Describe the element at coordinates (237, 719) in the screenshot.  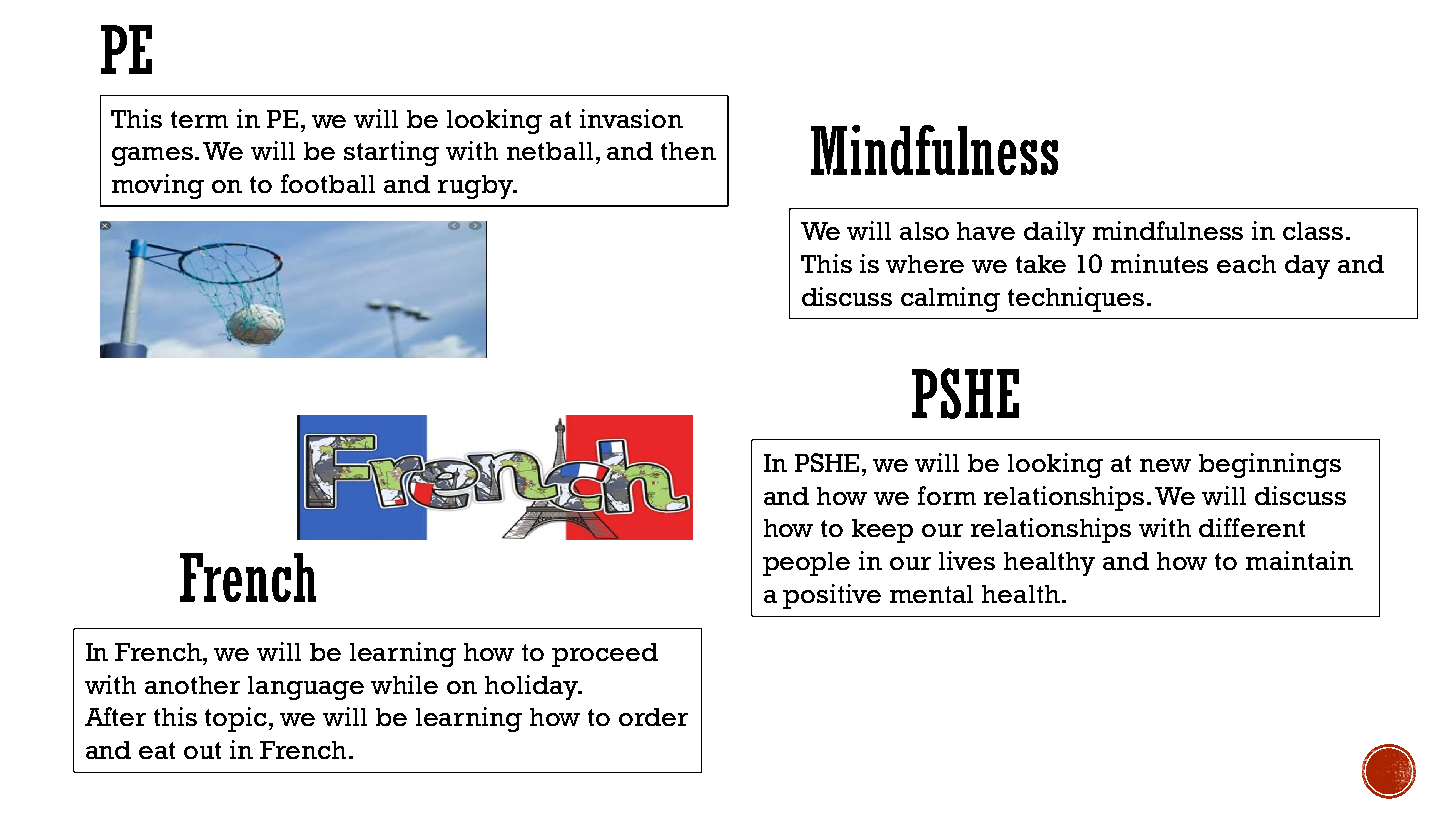
I see `topic` at that location.
